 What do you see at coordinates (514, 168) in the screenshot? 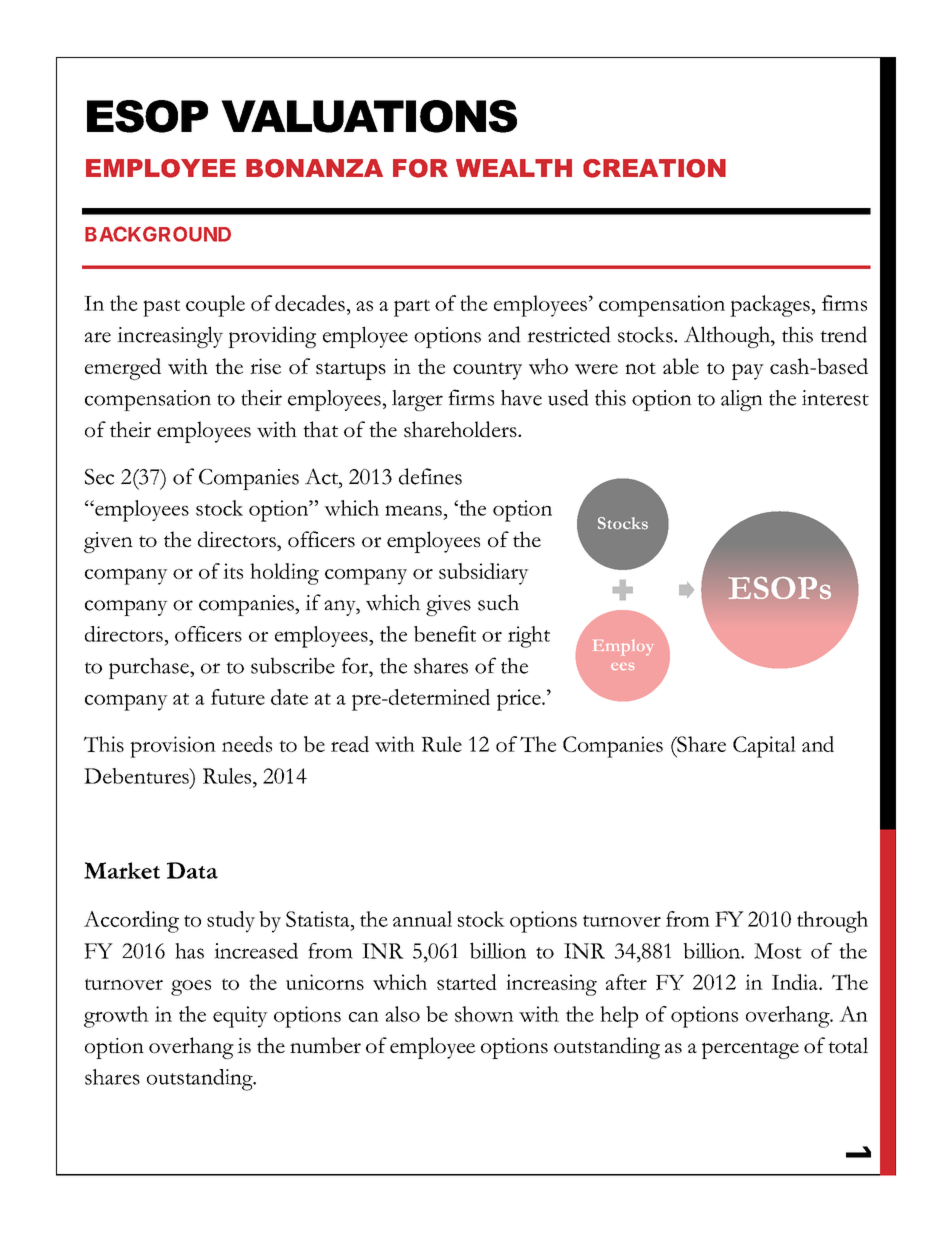
I see `WEALTH` at bounding box center [514, 168].
